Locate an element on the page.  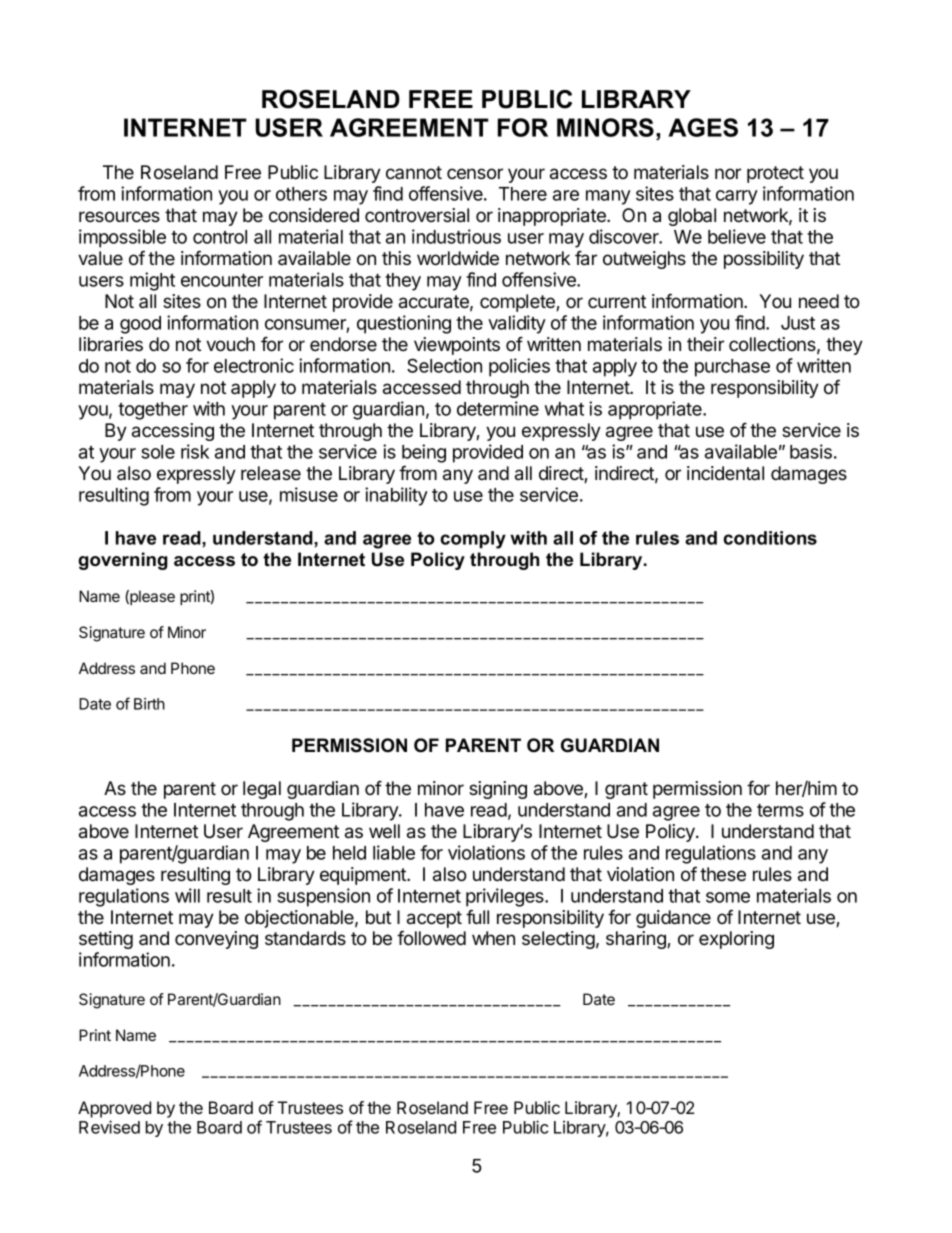
carry is located at coordinates (737, 197).
